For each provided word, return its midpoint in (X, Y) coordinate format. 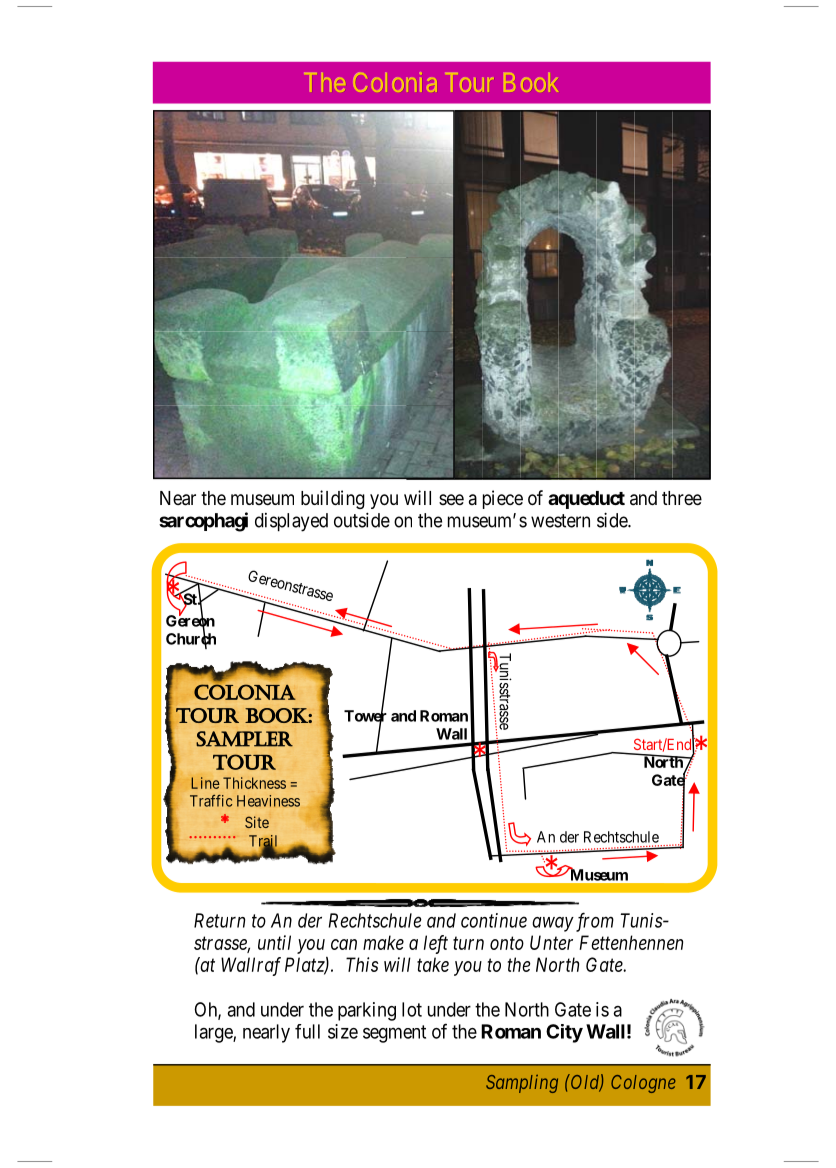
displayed (291, 522)
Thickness (254, 783)
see (451, 499)
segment (394, 1034)
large (214, 1033)
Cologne (643, 1084)
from (593, 922)
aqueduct (586, 500)
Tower (365, 716)
